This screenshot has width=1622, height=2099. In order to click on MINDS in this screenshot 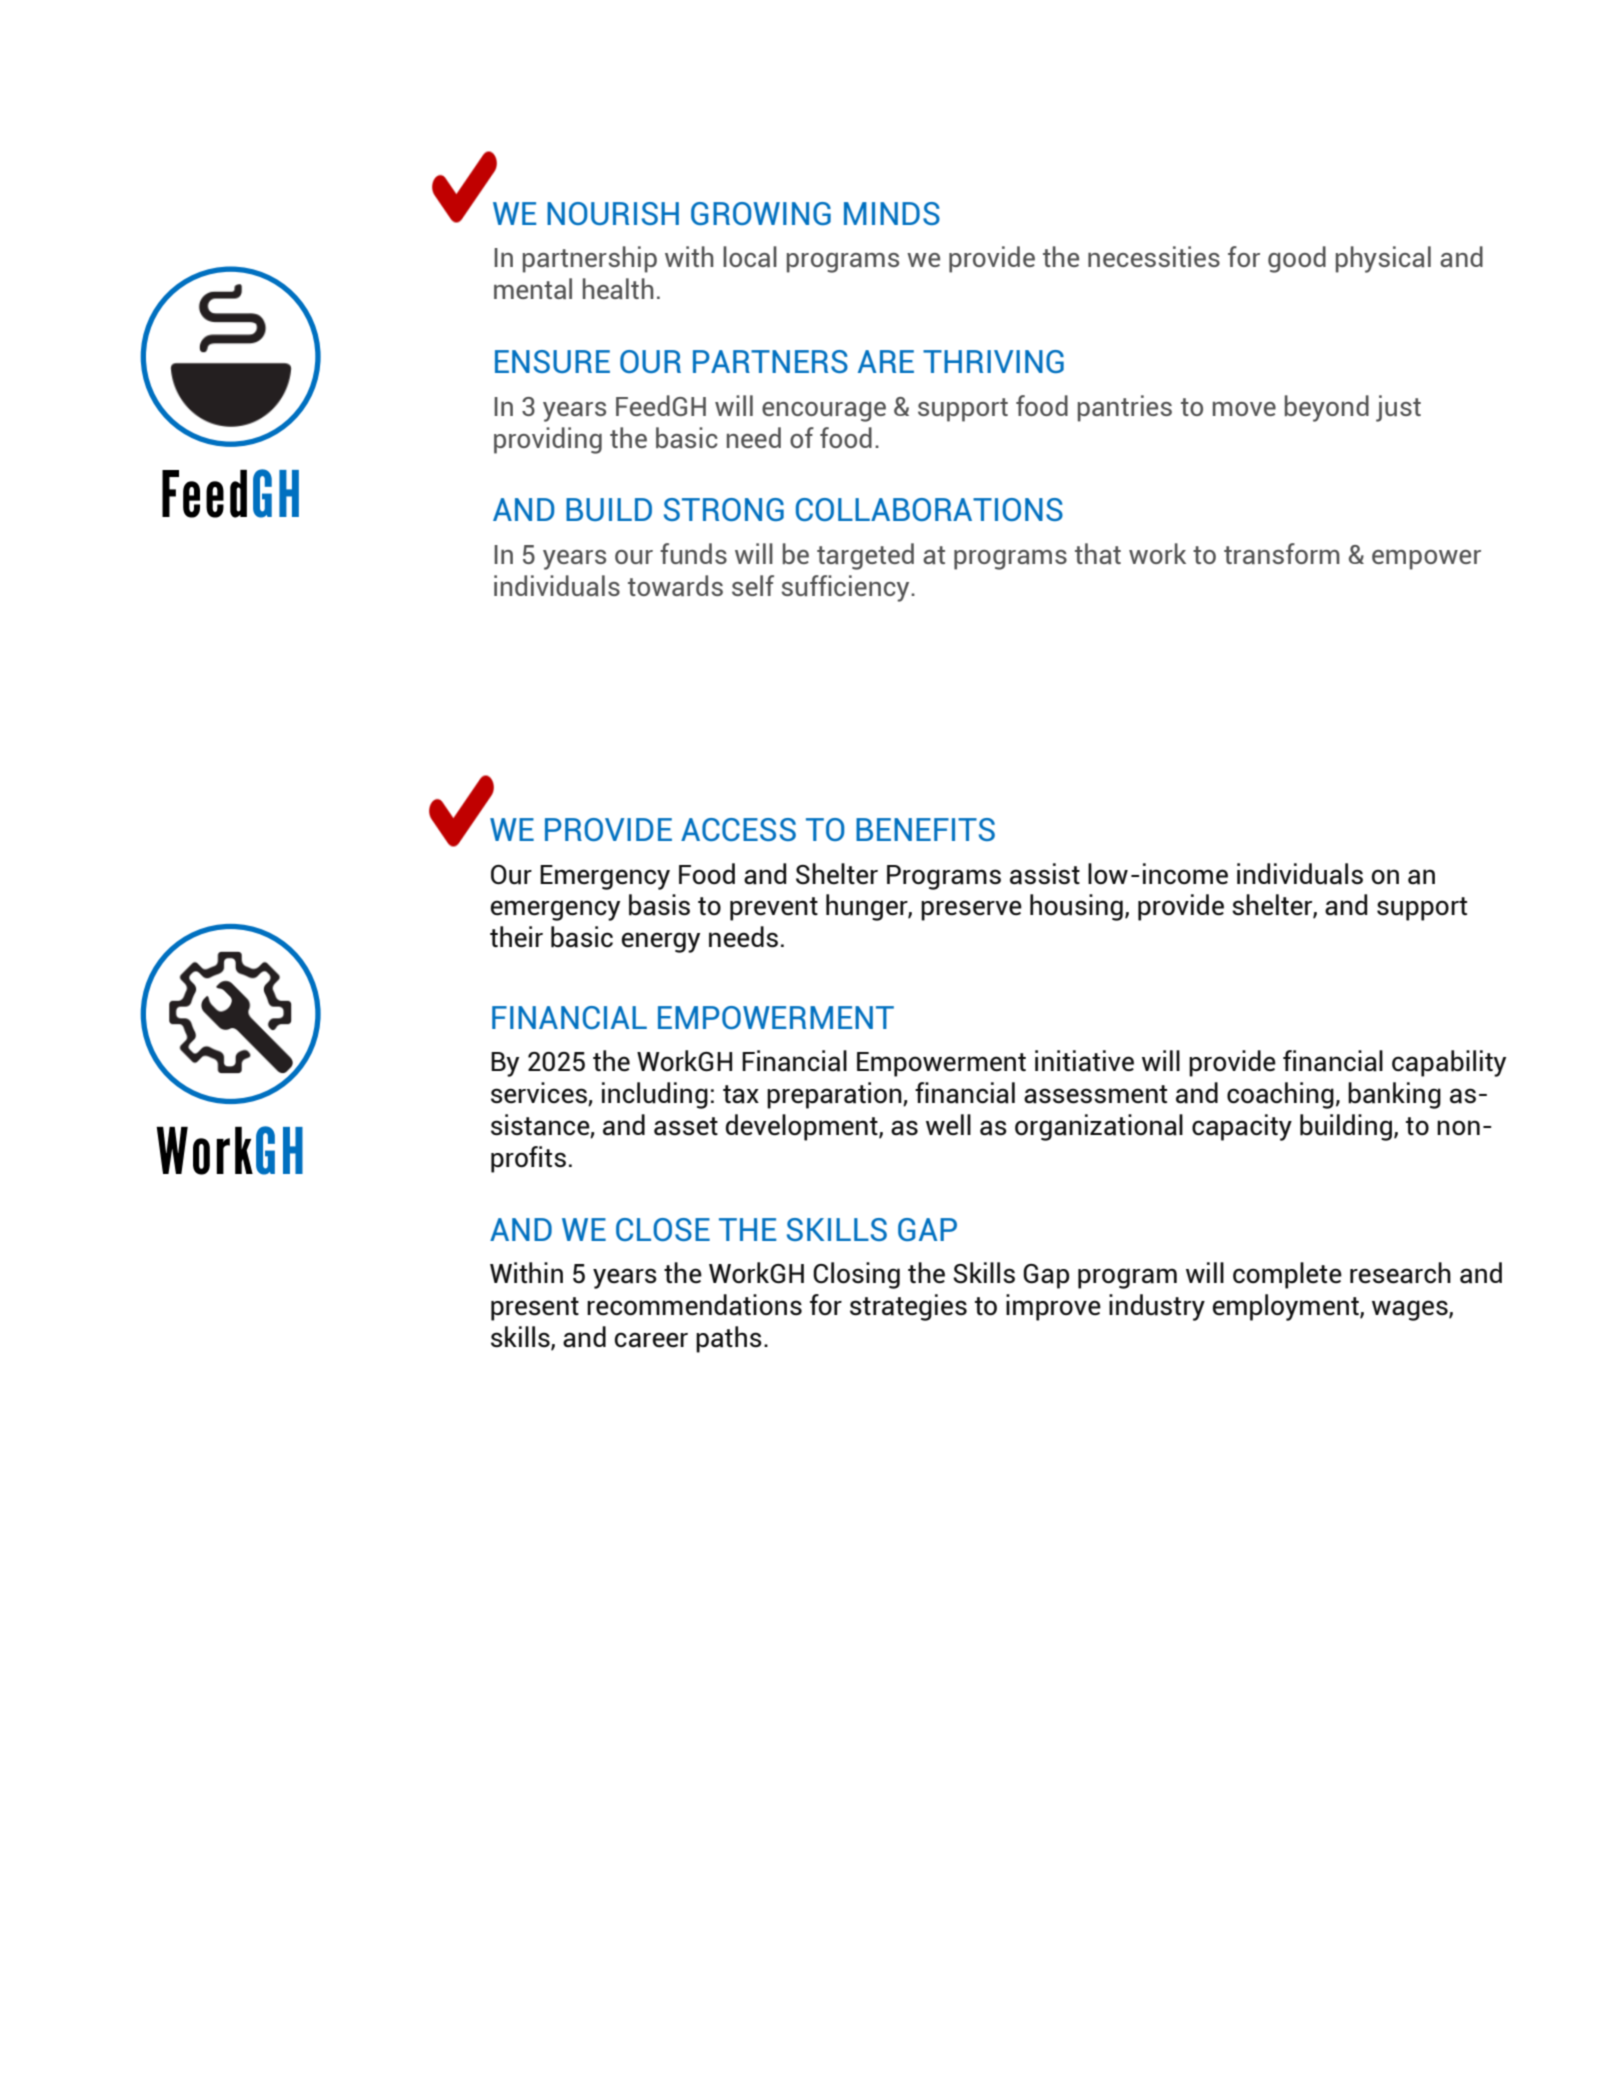, I will do `click(892, 213)`.
